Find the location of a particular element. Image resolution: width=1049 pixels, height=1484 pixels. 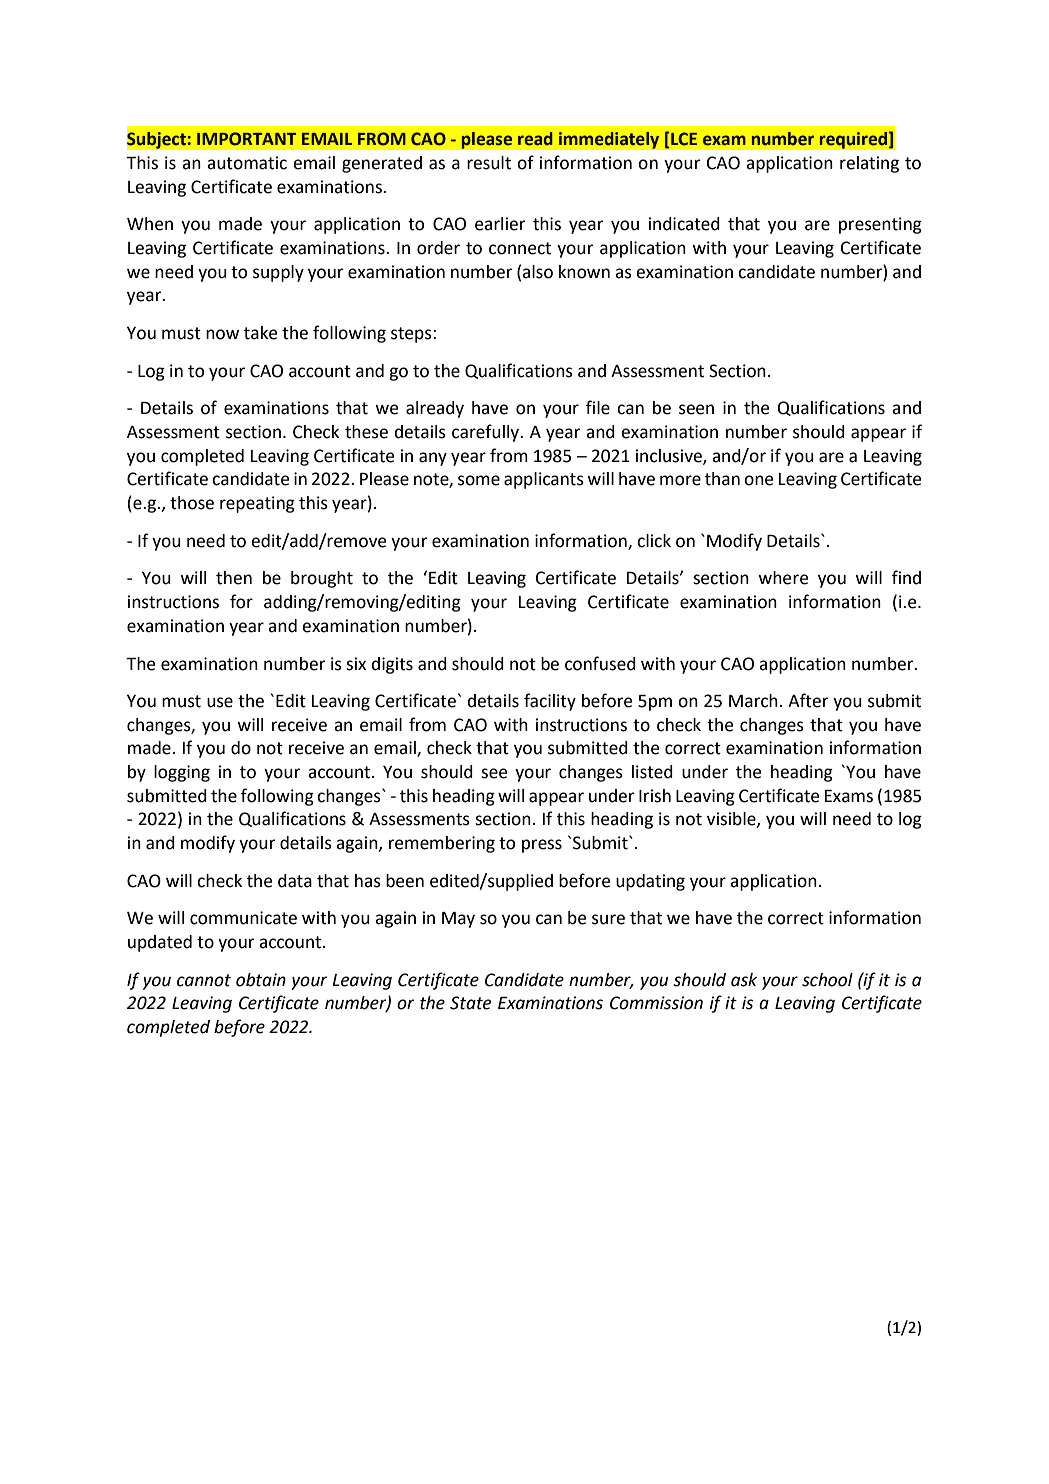

school is located at coordinates (827, 980).
